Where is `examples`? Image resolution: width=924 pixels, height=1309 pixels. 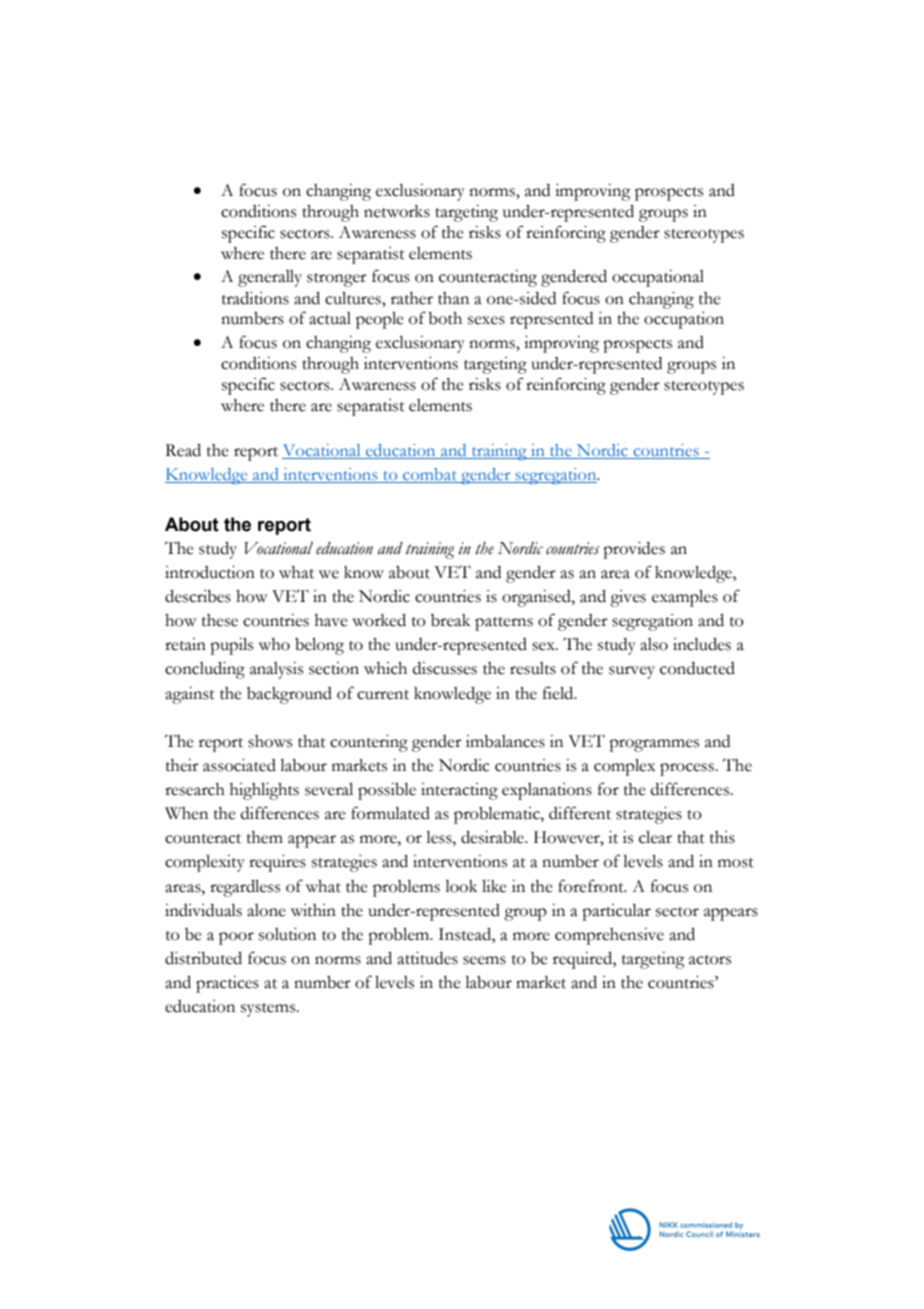
examples is located at coordinates (685, 598).
